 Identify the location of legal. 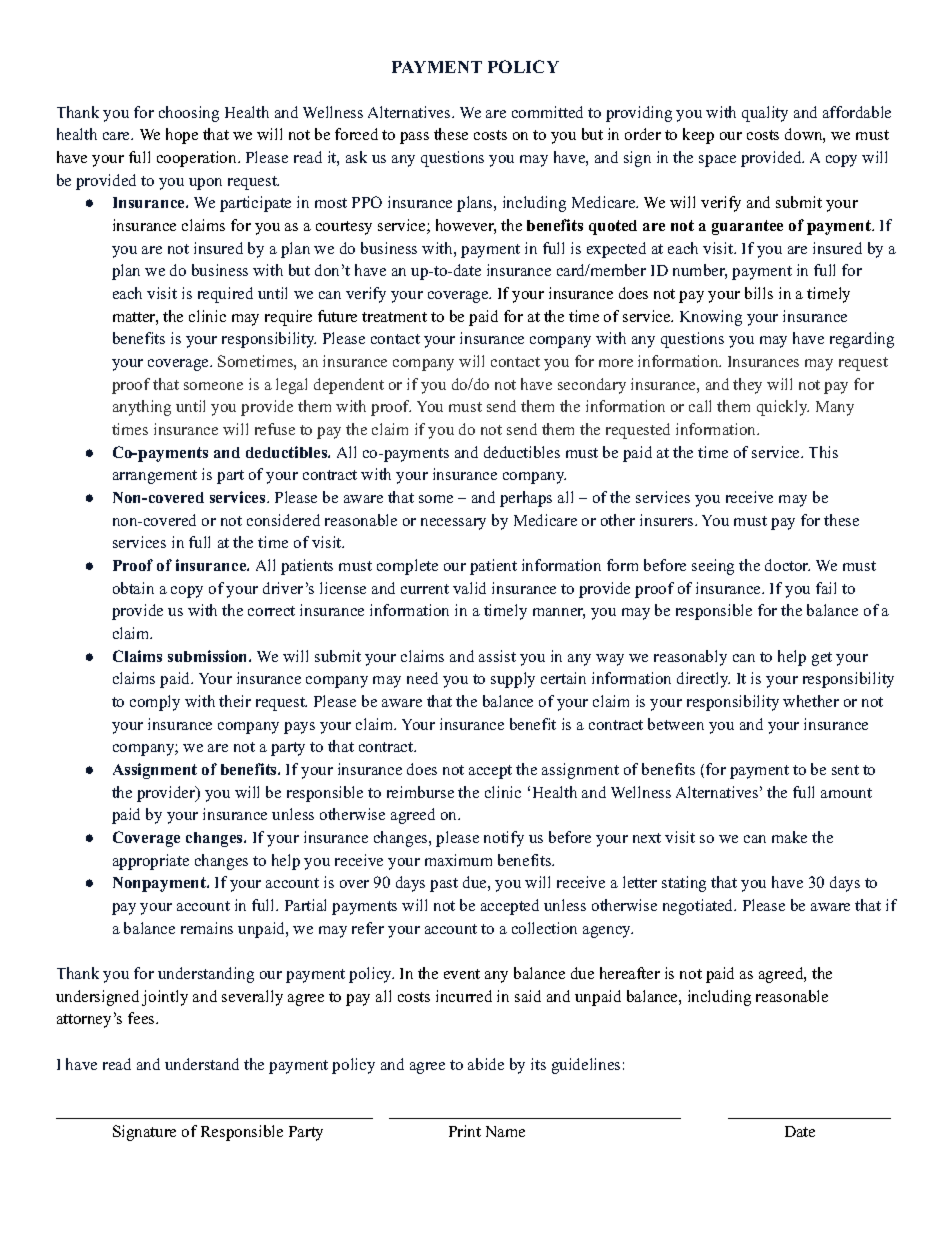
(291, 386).
